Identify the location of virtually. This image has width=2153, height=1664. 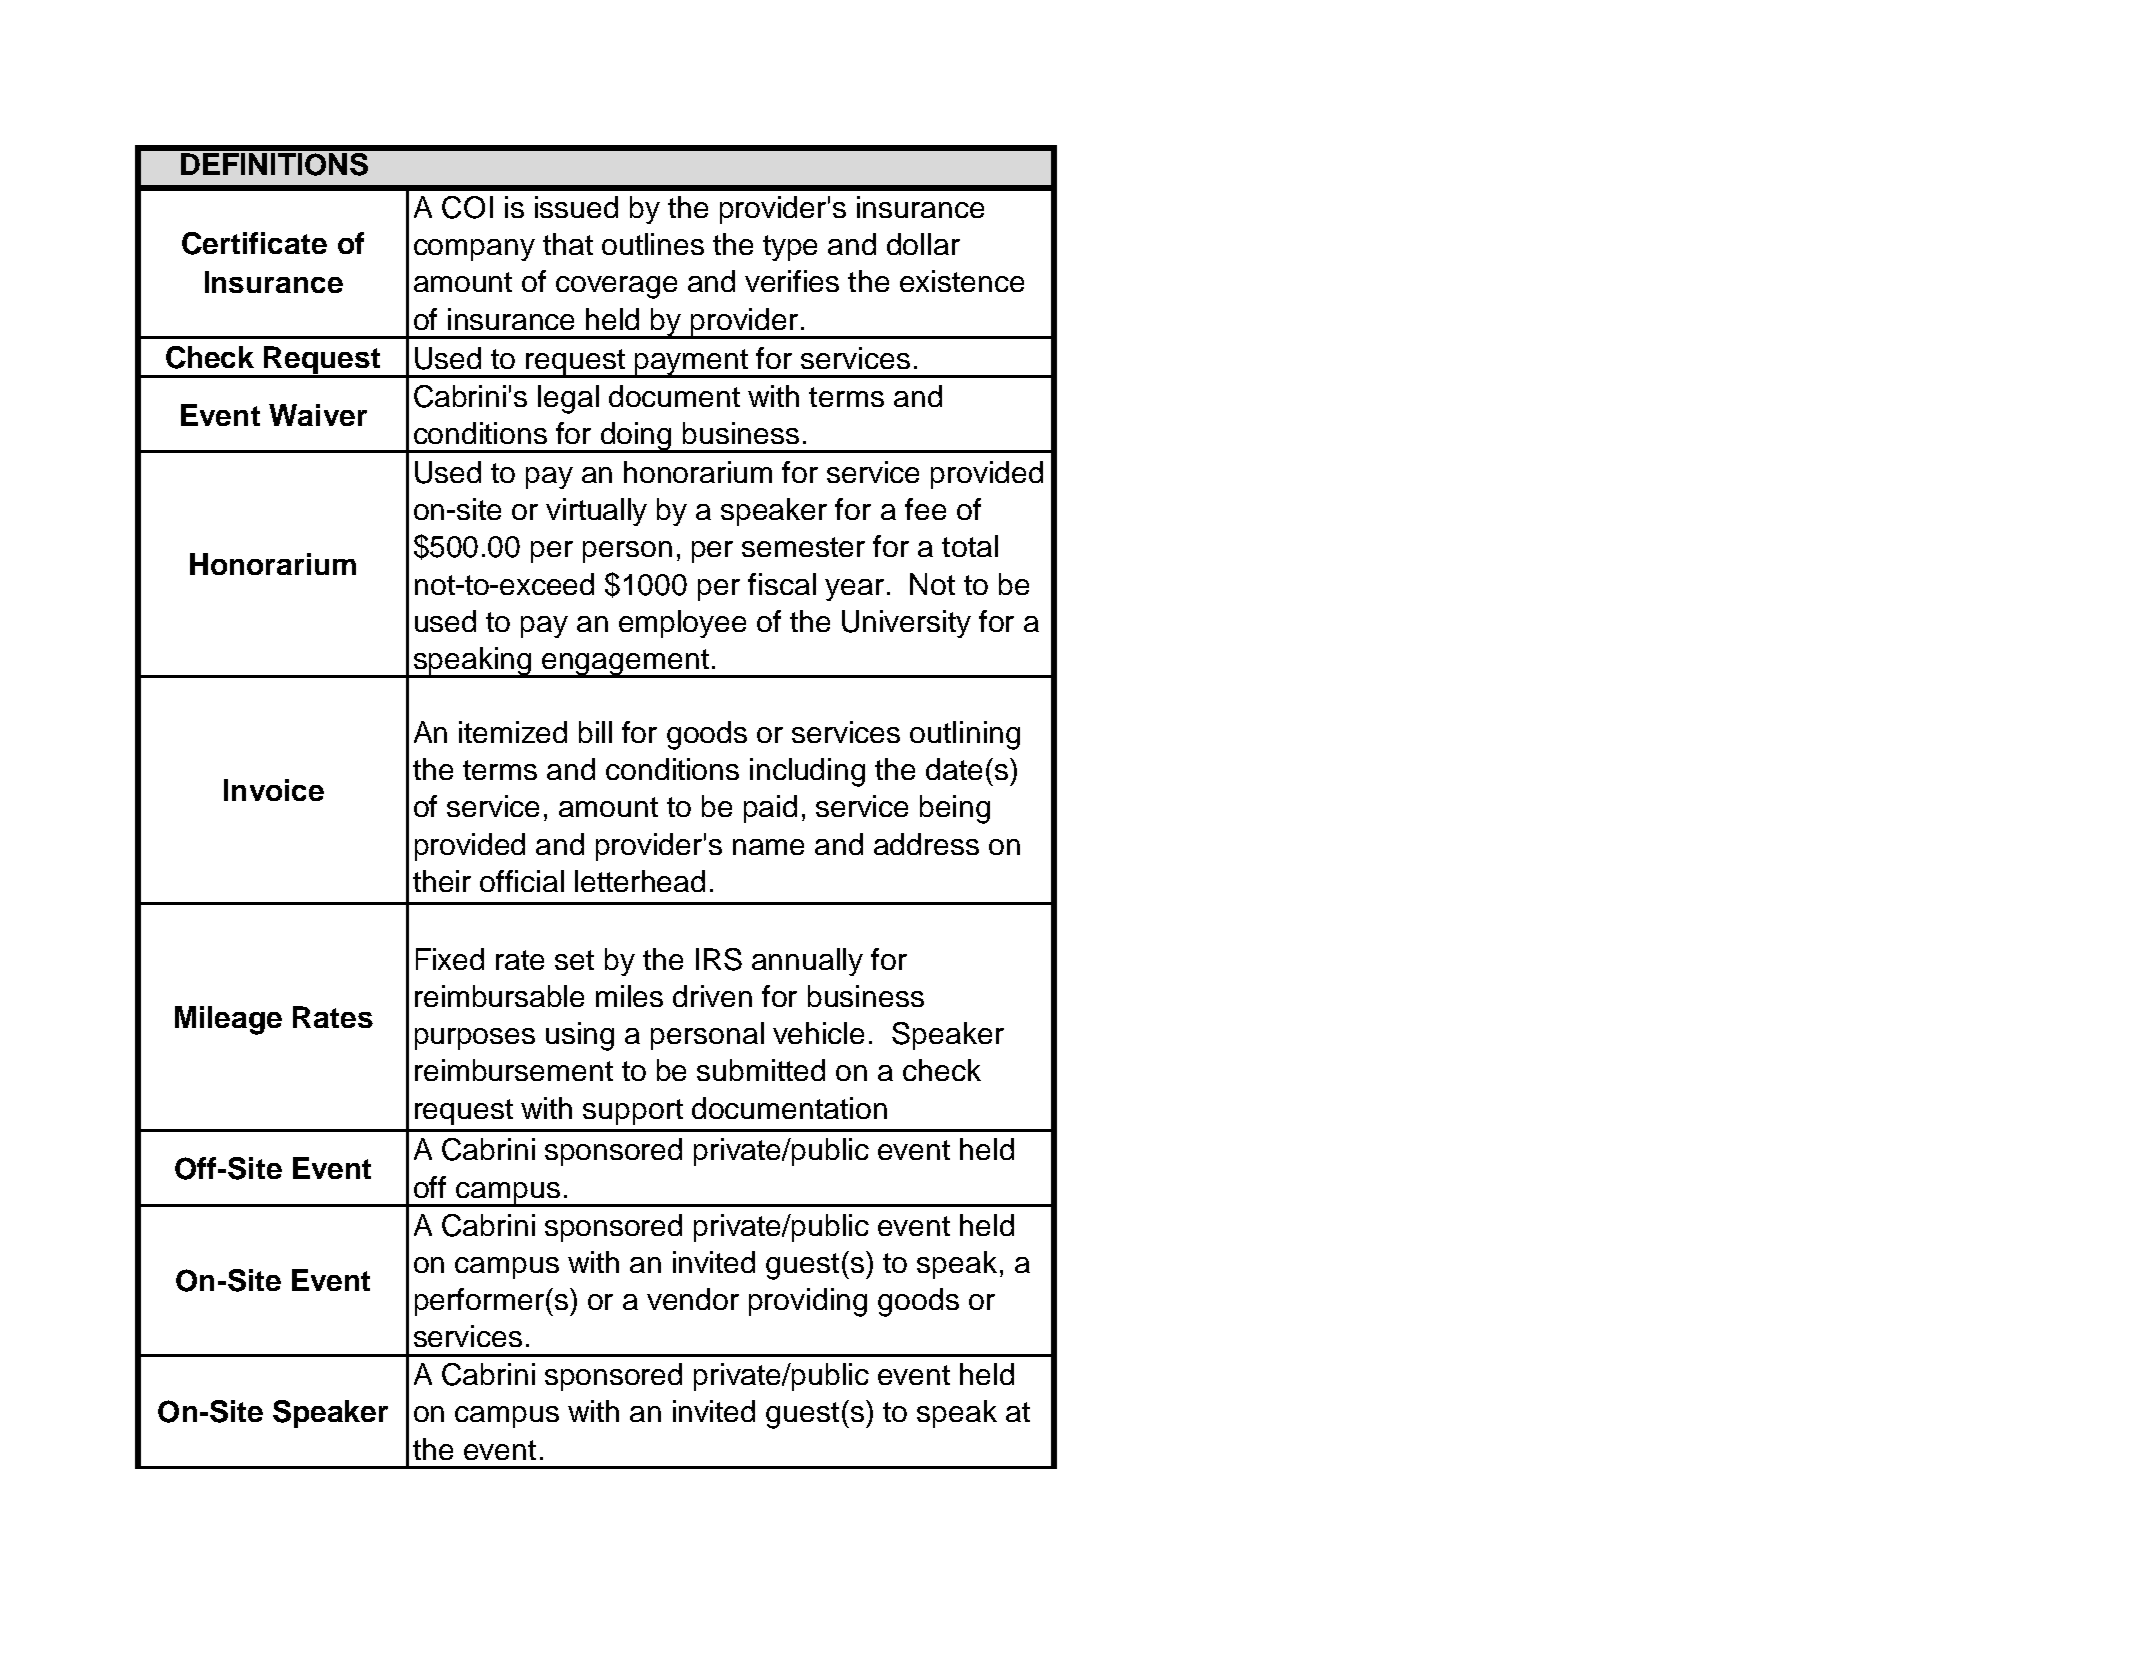
(596, 512).
